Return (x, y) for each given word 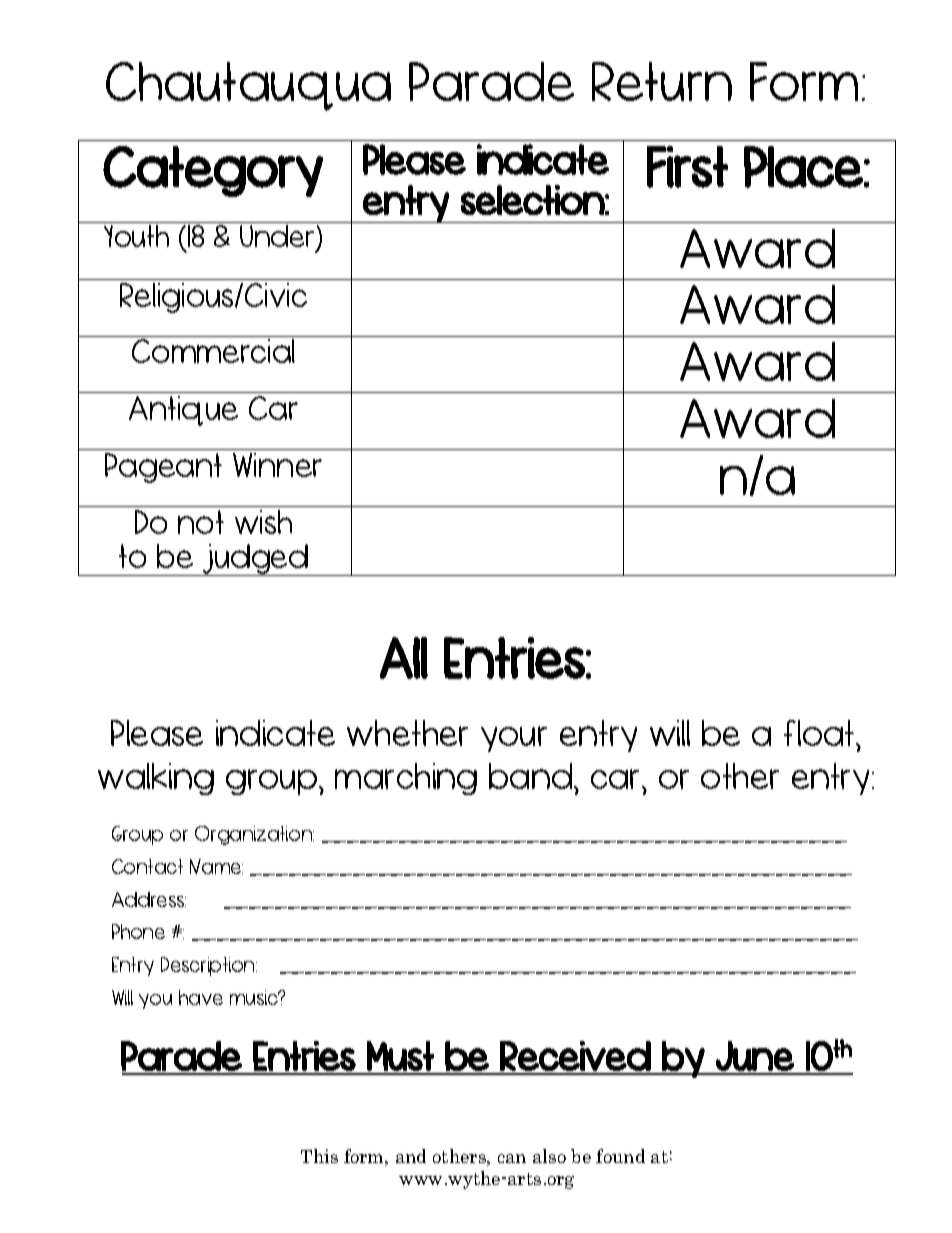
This (319, 1156)
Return (662, 81)
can (512, 1158)
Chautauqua (248, 86)
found (620, 1156)
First (687, 167)
